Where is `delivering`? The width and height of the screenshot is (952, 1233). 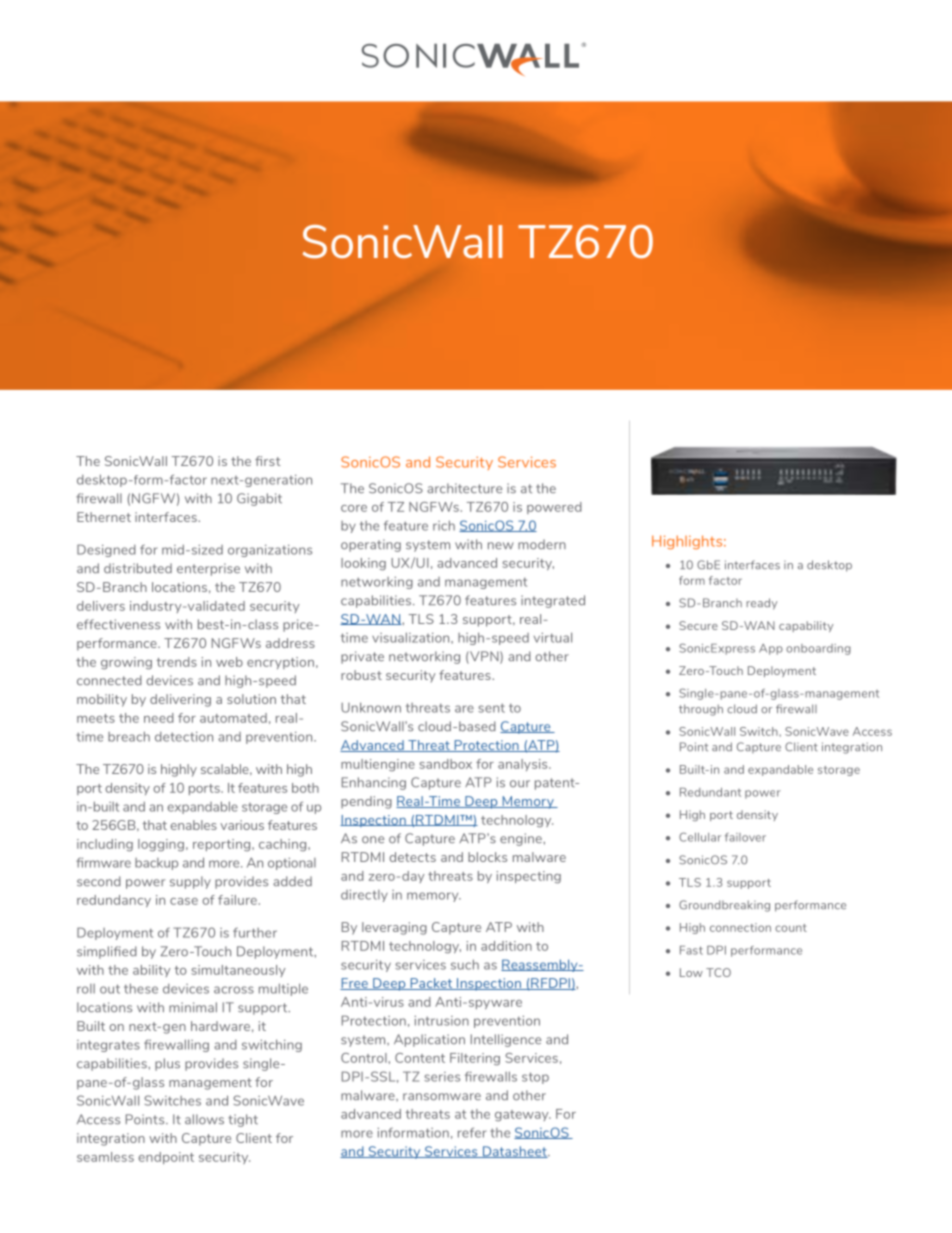 delivering is located at coordinates (180, 700).
